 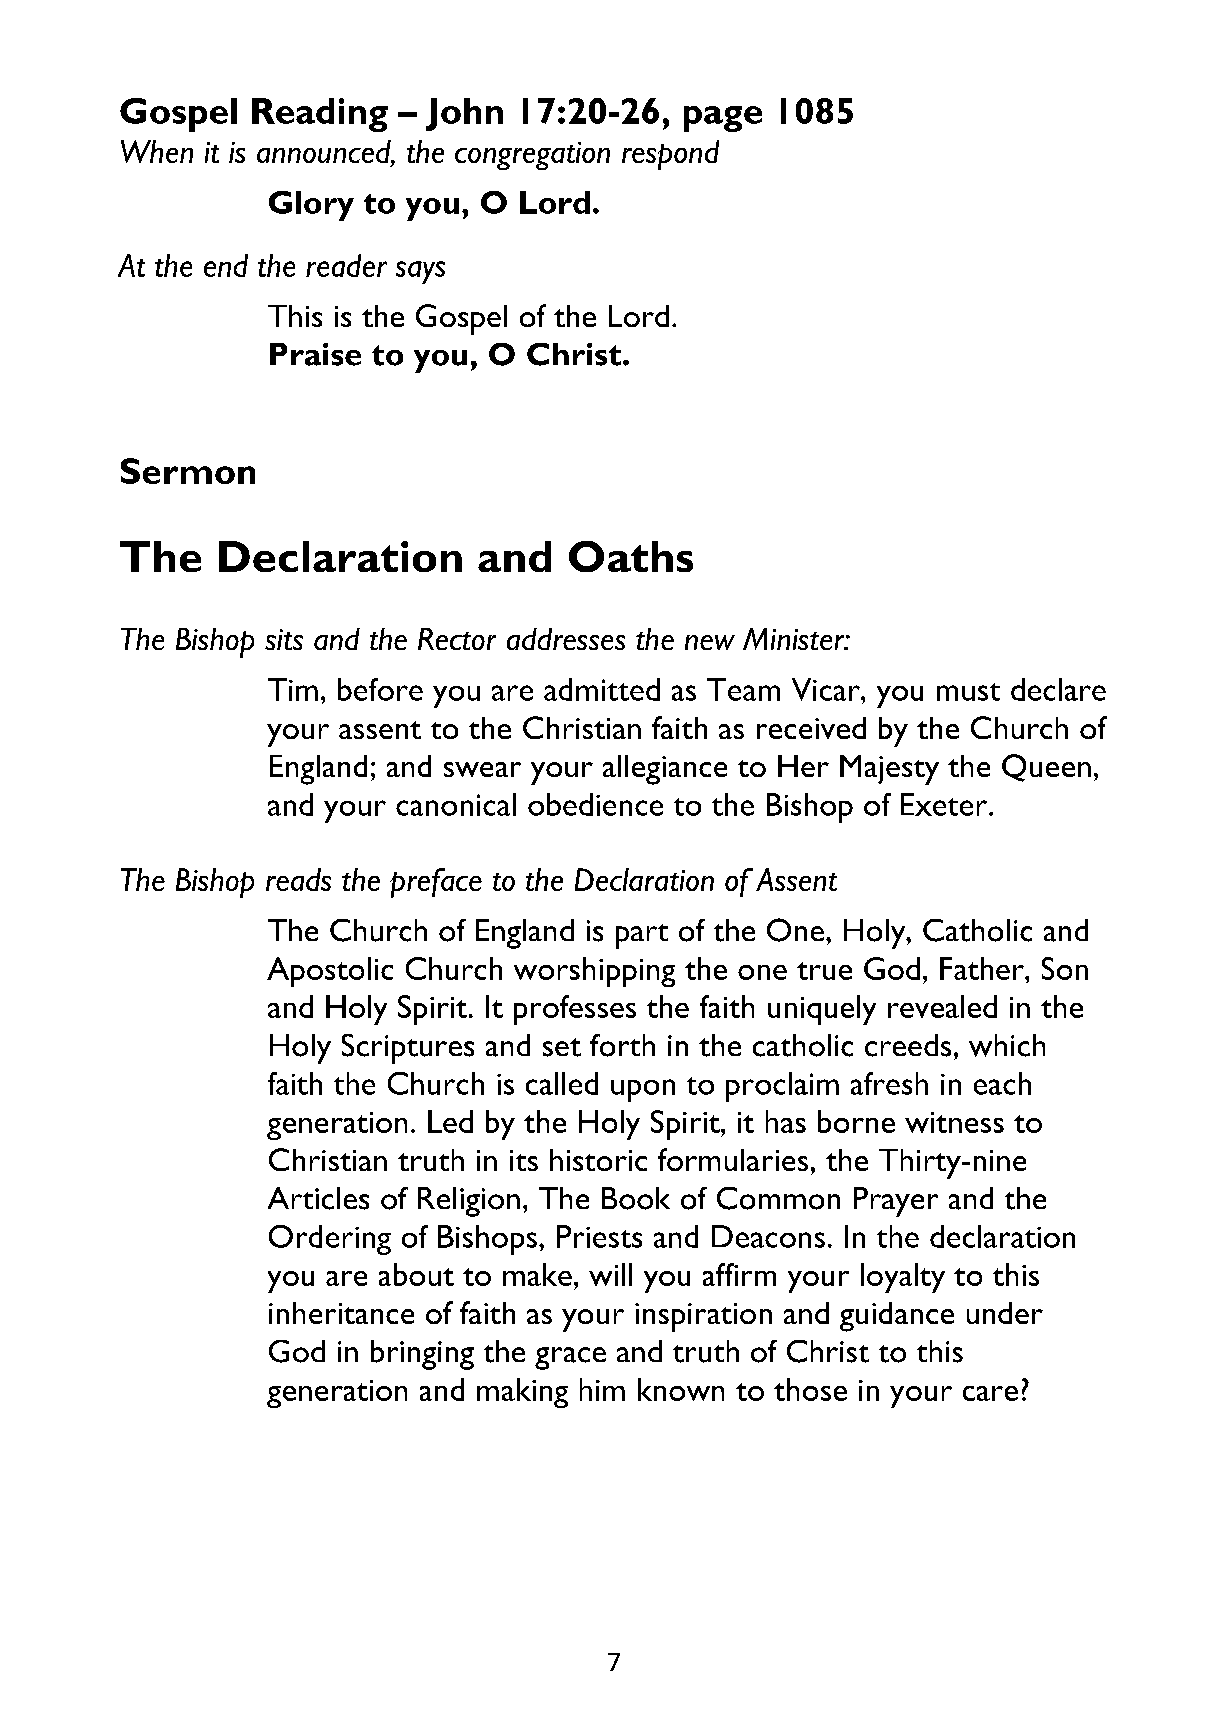 I want to click on Tim, so click(x=293, y=689).
